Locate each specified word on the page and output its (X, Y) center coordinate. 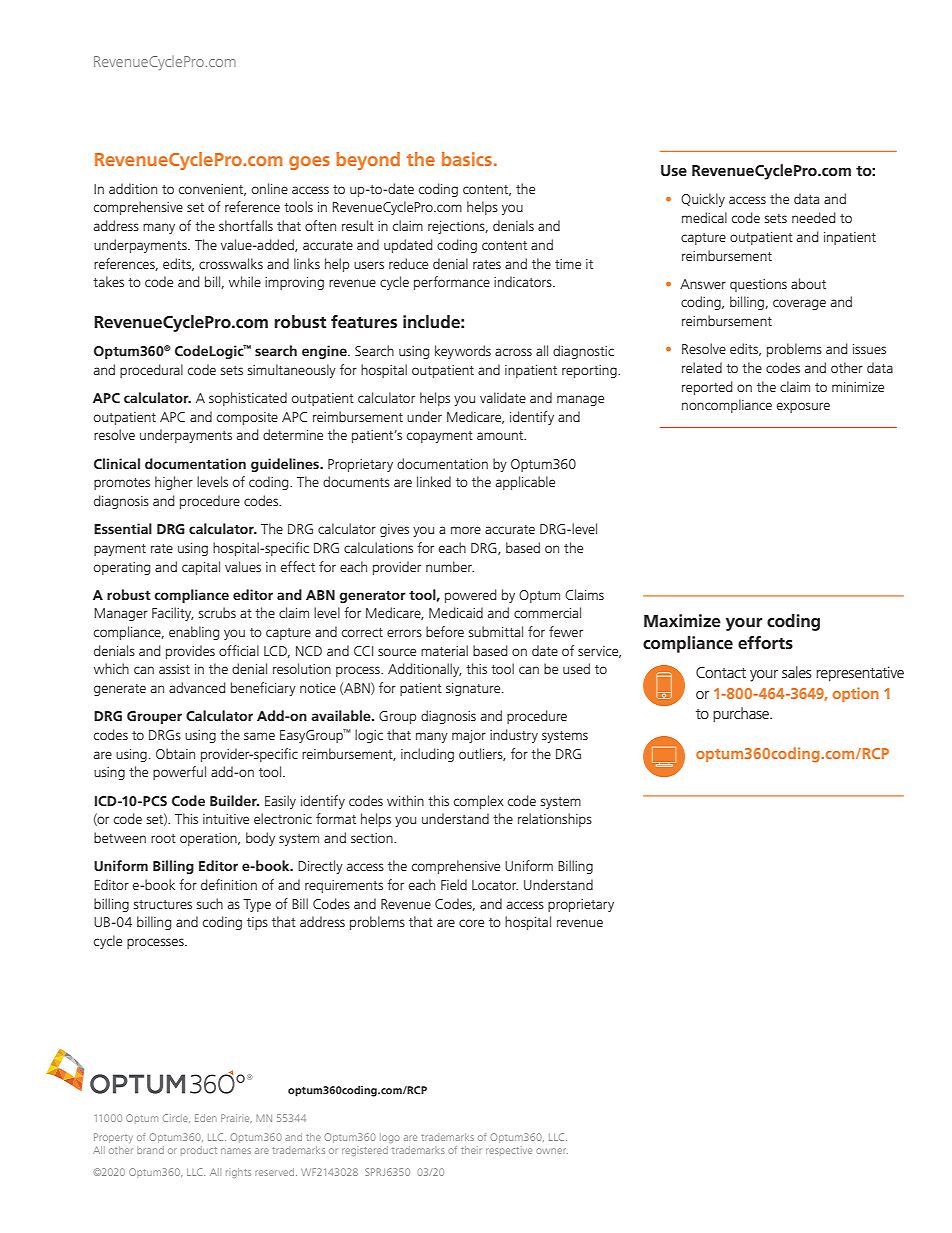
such (209, 903)
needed (814, 217)
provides (190, 652)
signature (474, 689)
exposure (803, 407)
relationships (555, 820)
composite (247, 418)
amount (501, 435)
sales (797, 672)
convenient (212, 190)
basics (467, 159)
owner (552, 1151)
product (199, 1151)
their (471, 1150)
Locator (495, 885)
